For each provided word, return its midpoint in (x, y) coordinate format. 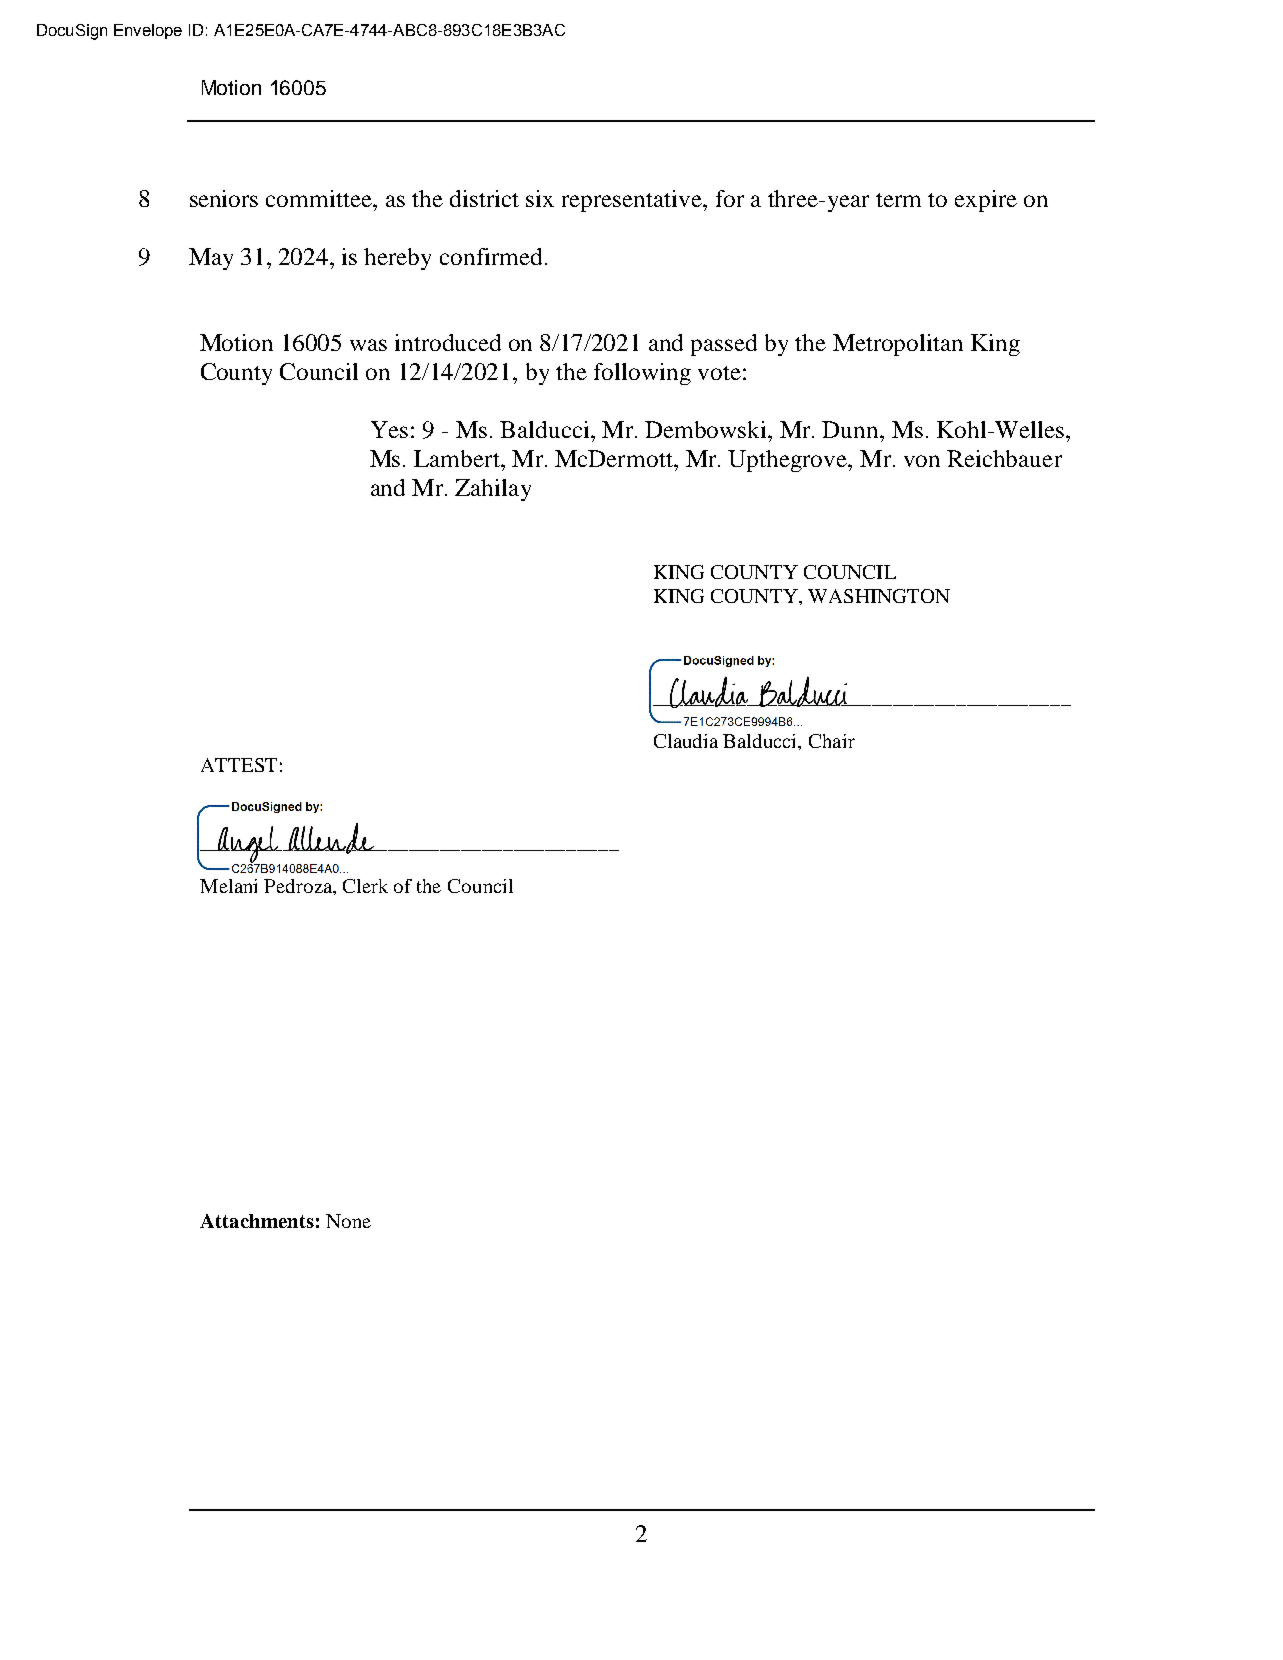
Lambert (458, 458)
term (898, 200)
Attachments (257, 1221)
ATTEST (239, 765)
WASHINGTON (879, 596)
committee (320, 198)
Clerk (365, 886)
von (922, 461)
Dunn (851, 429)
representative (633, 201)
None (348, 1221)
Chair (832, 741)
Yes (389, 429)
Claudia (686, 741)
